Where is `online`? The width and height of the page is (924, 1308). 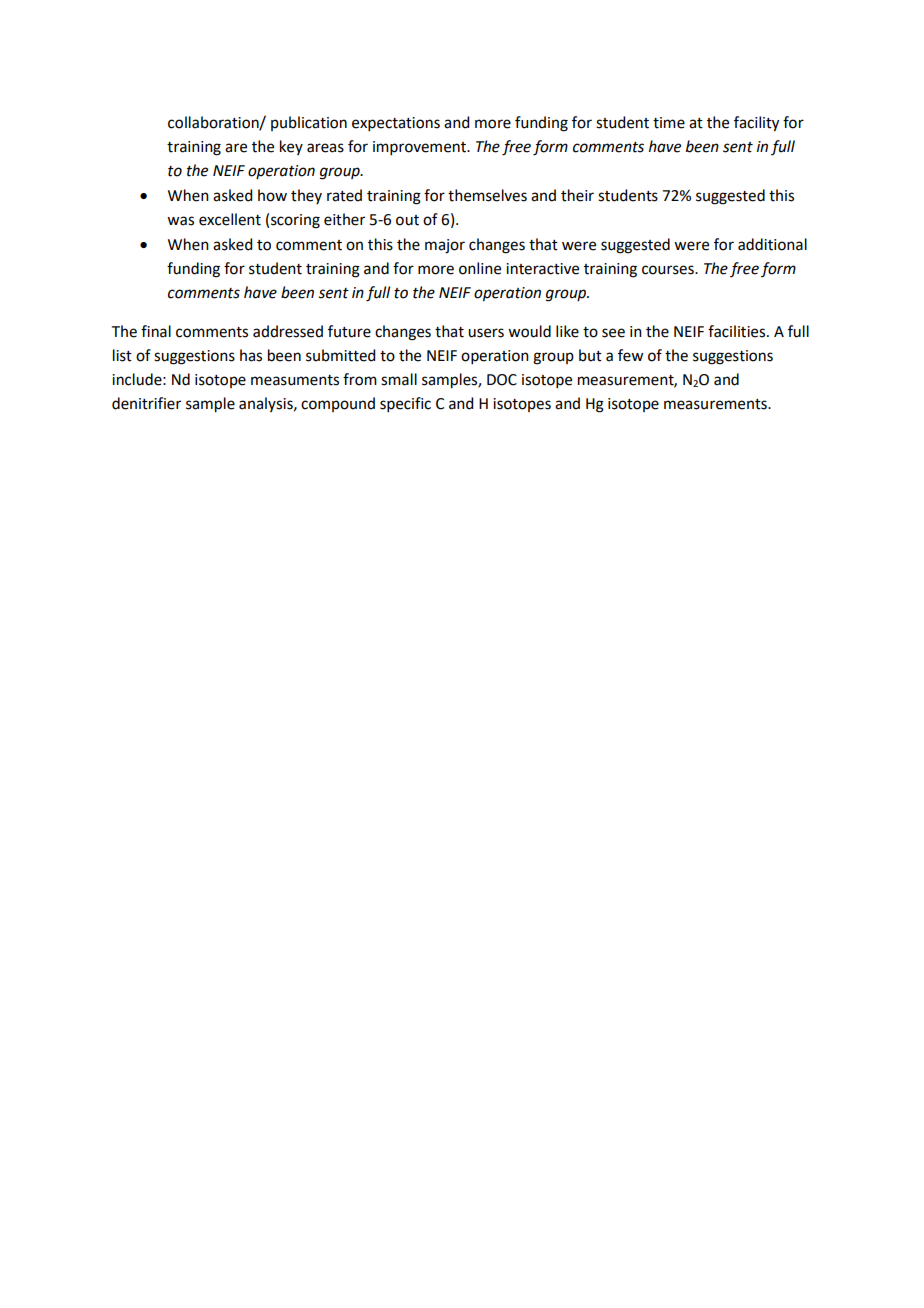
online is located at coordinates (480, 268).
